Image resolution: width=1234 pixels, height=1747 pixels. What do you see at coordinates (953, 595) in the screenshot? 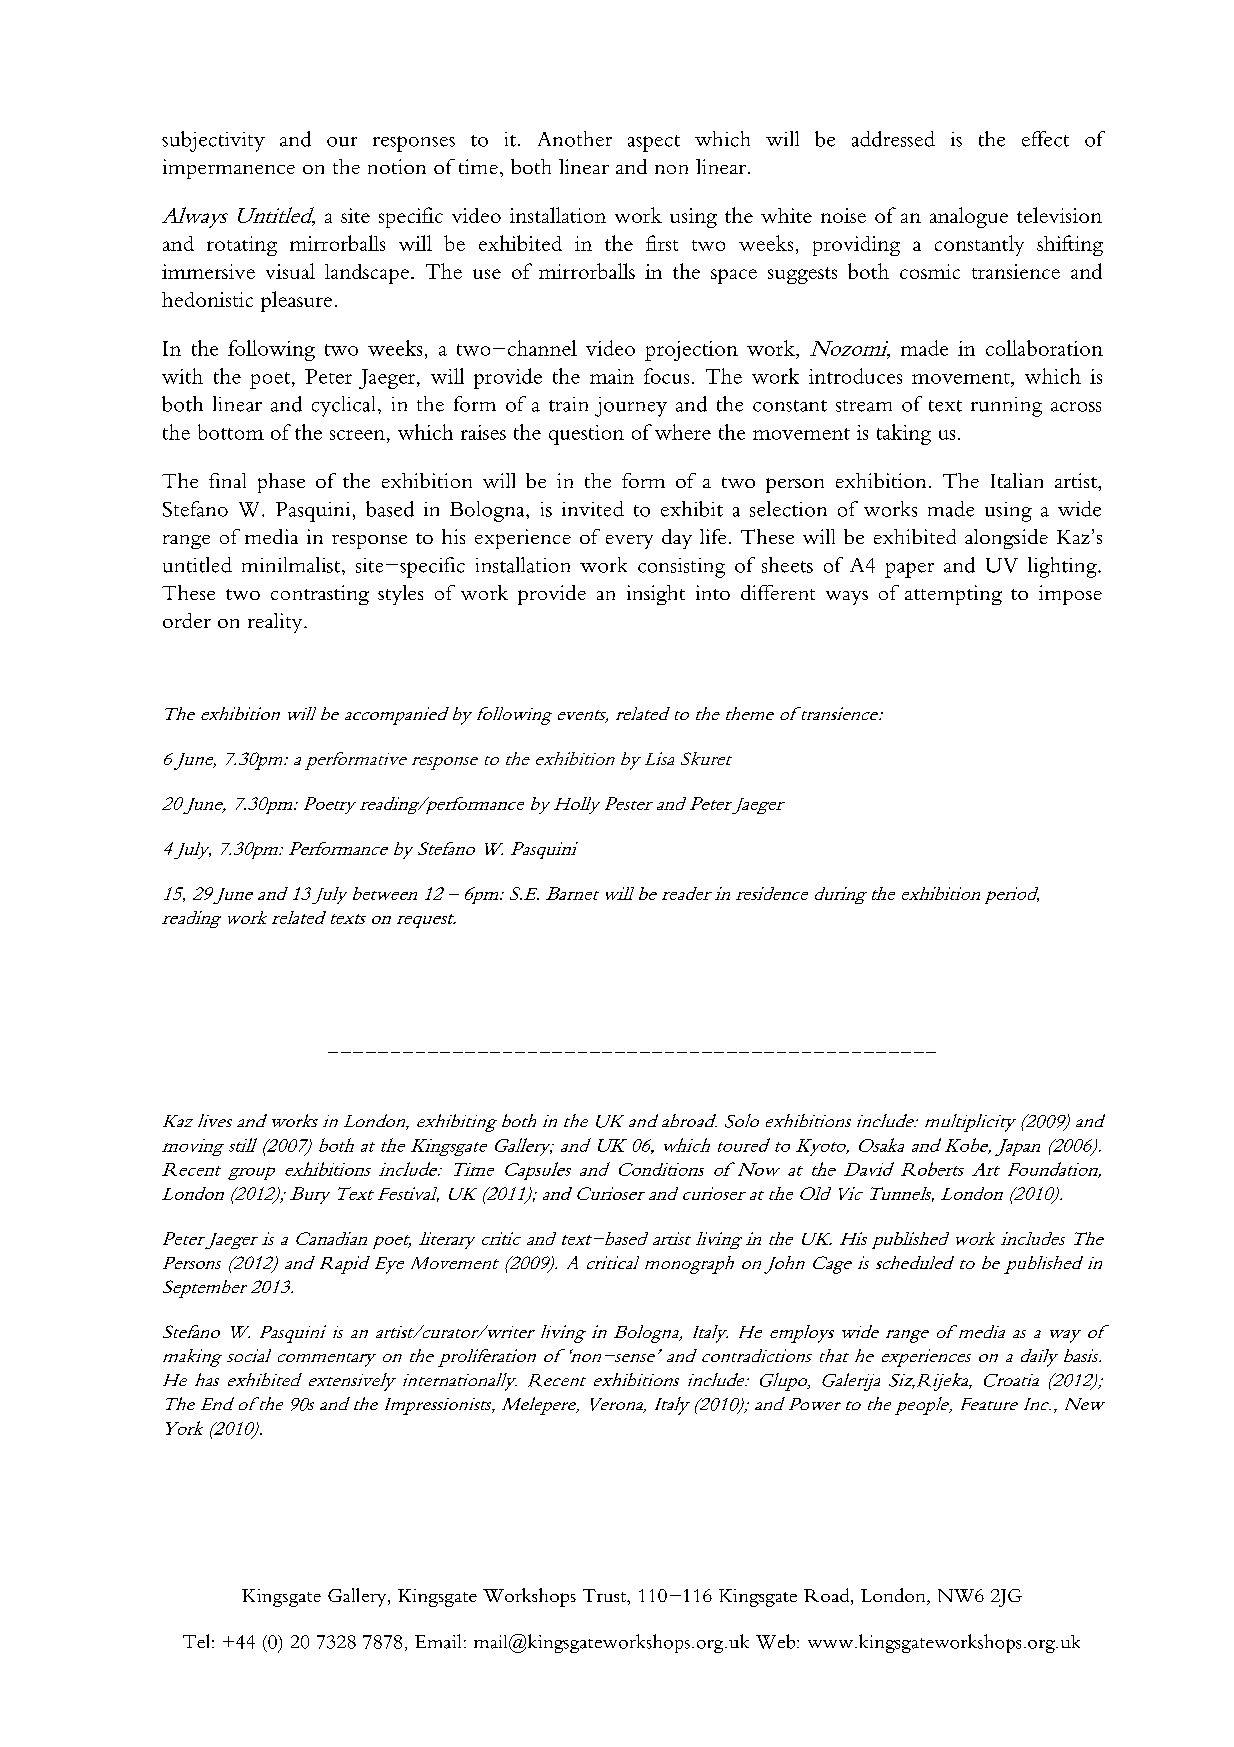
I see `attempting` at bounding box center [953, 595].
